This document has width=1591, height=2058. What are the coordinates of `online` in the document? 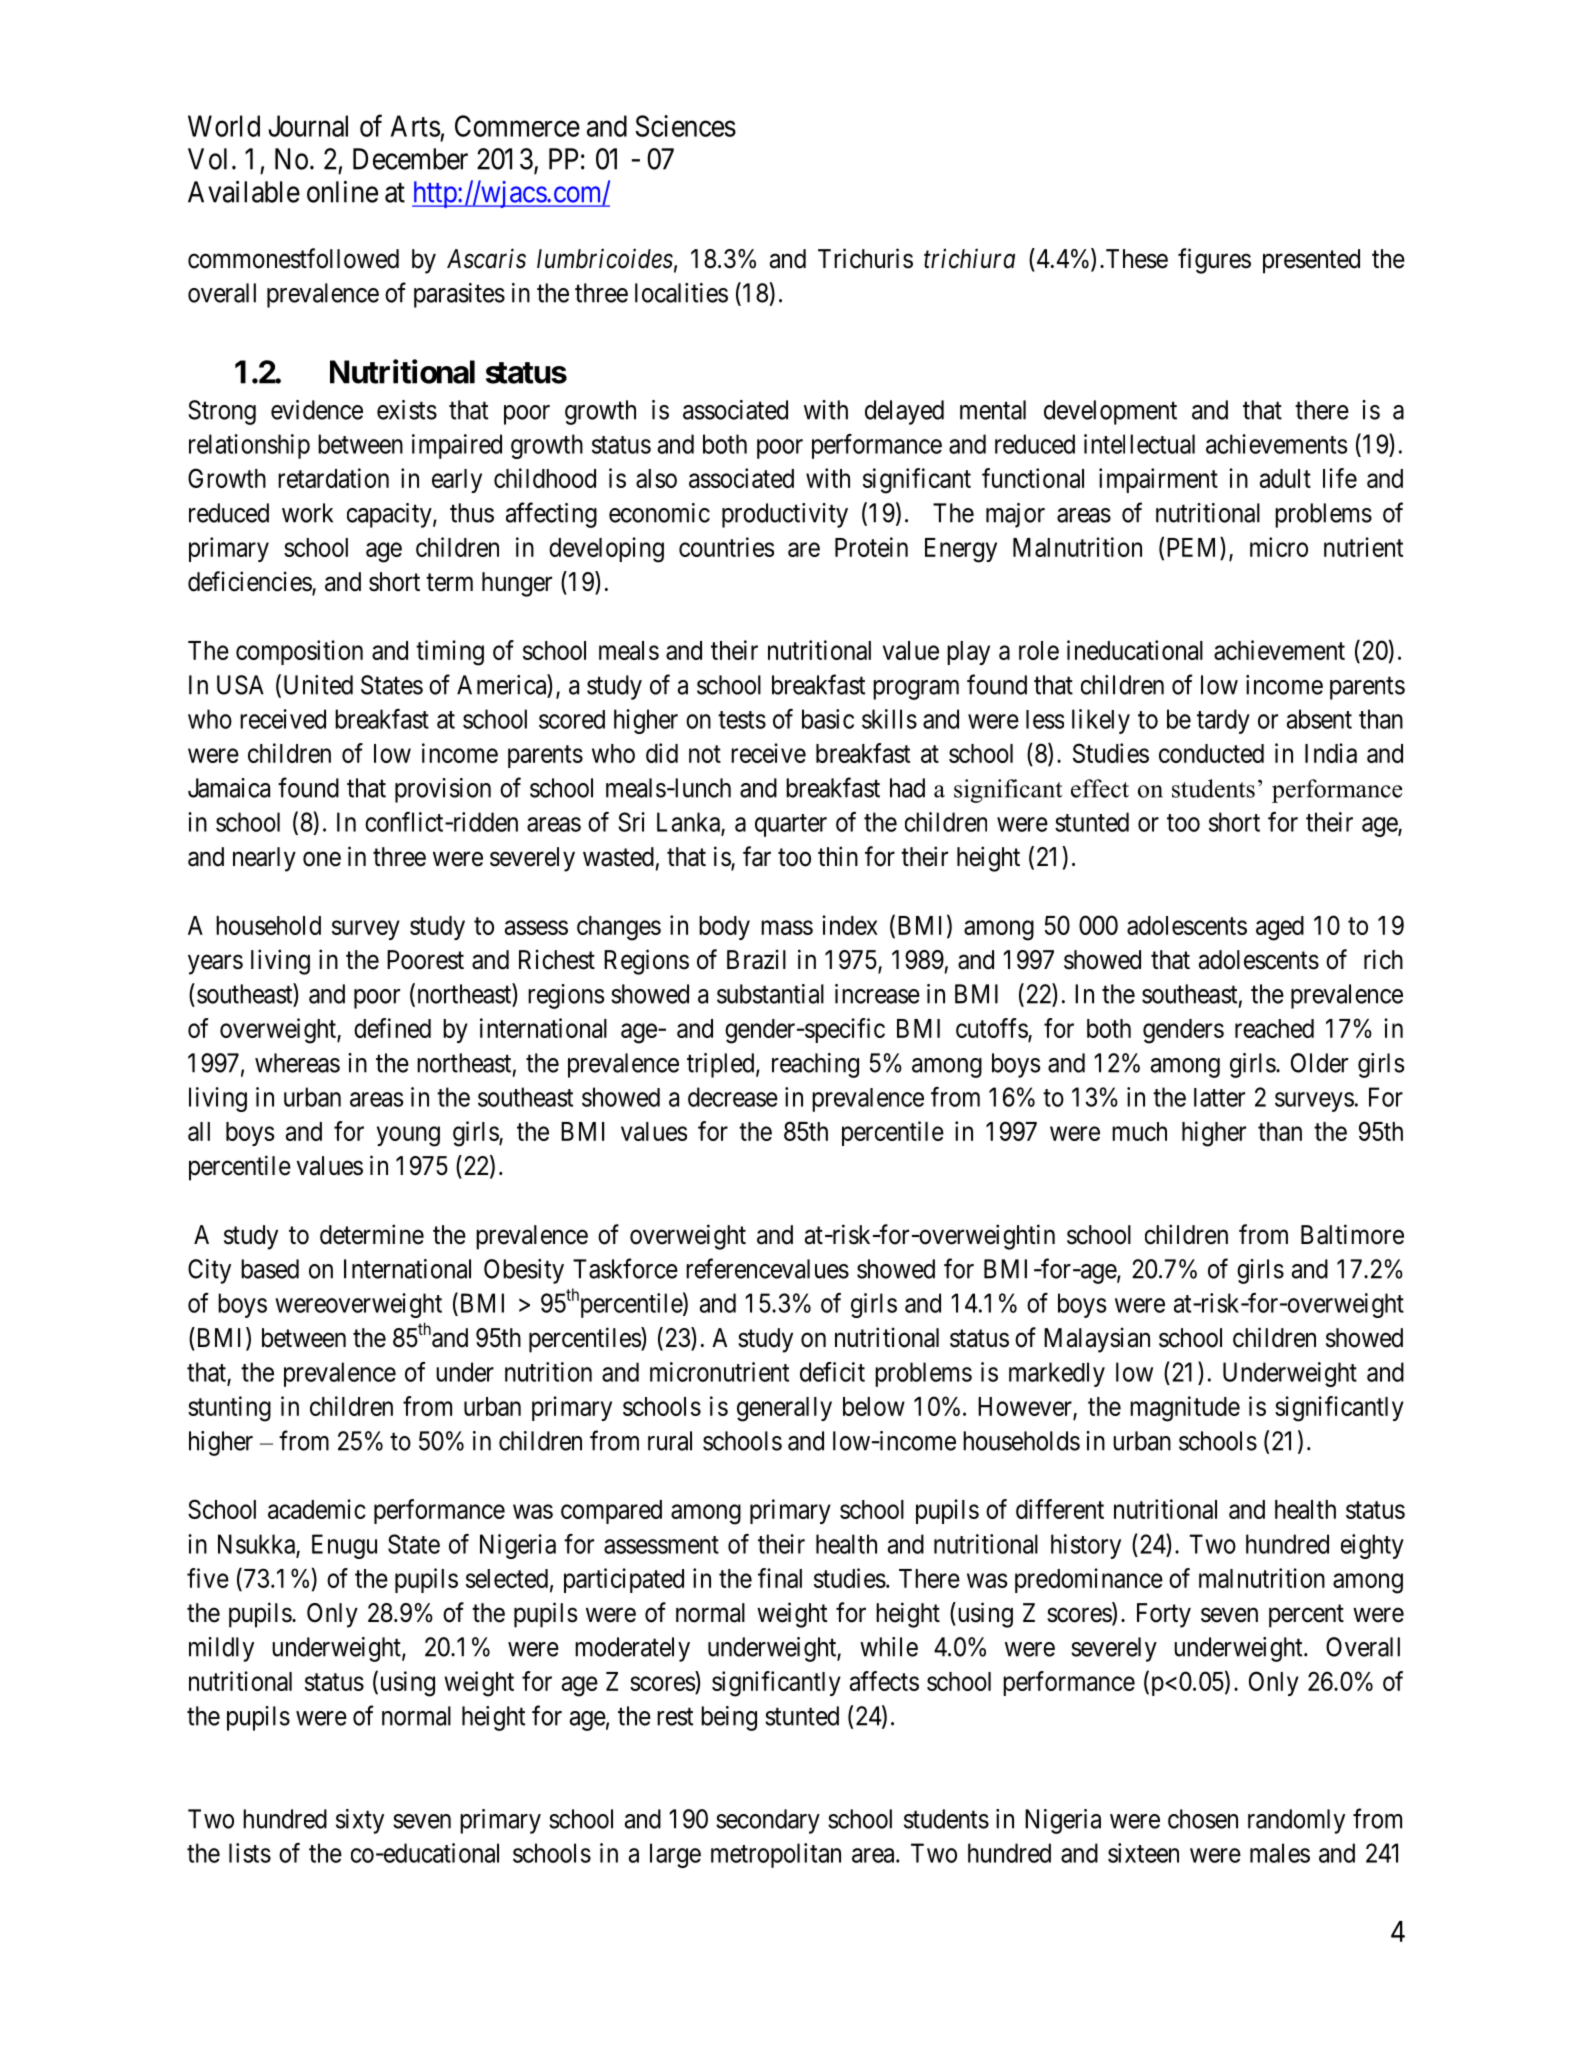 It's located at (342, 192).
